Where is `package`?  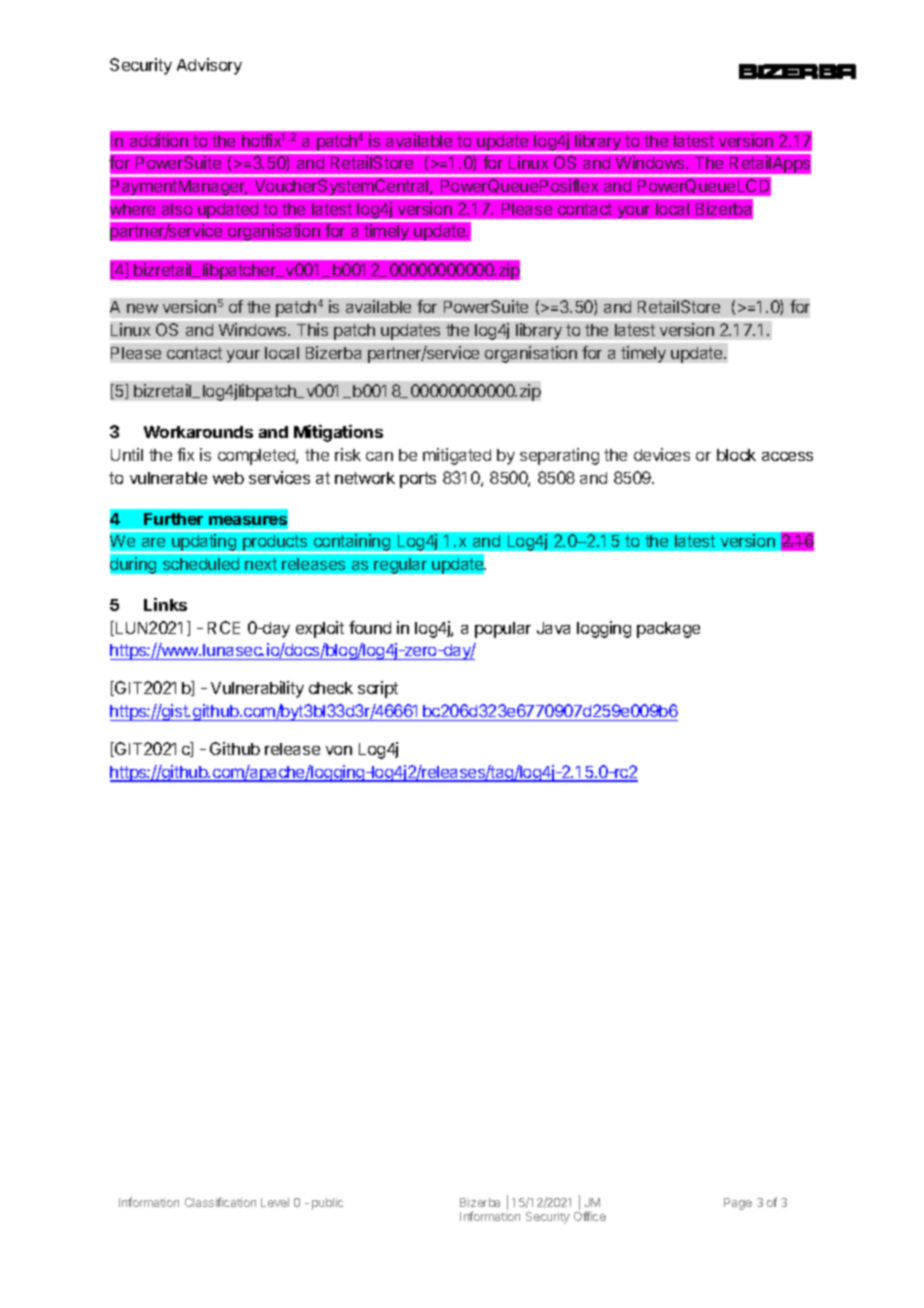 package is located at coordinates (668, 630).
